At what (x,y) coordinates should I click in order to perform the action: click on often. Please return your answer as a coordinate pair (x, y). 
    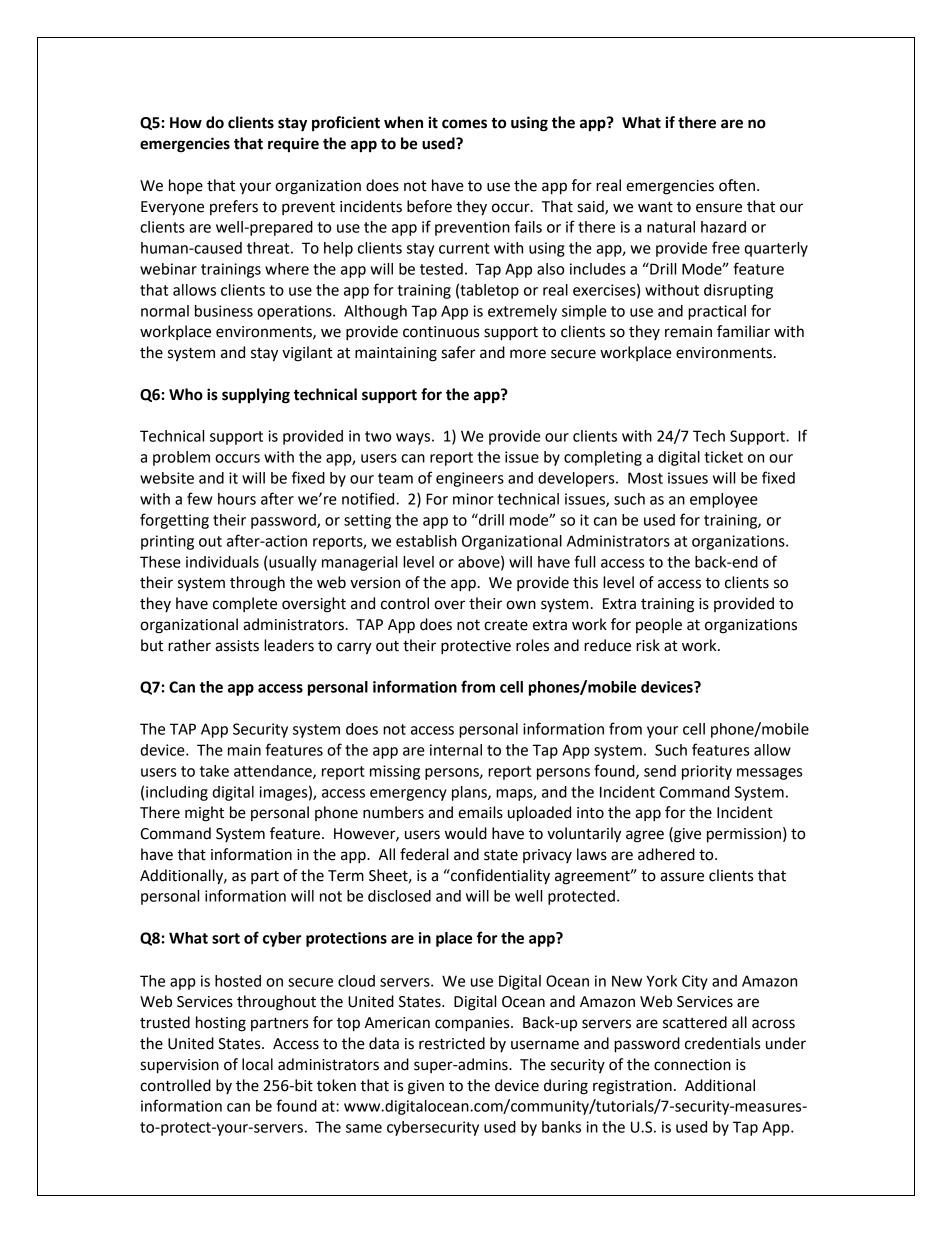
    Looking at the image, I should click on (737, 185).
